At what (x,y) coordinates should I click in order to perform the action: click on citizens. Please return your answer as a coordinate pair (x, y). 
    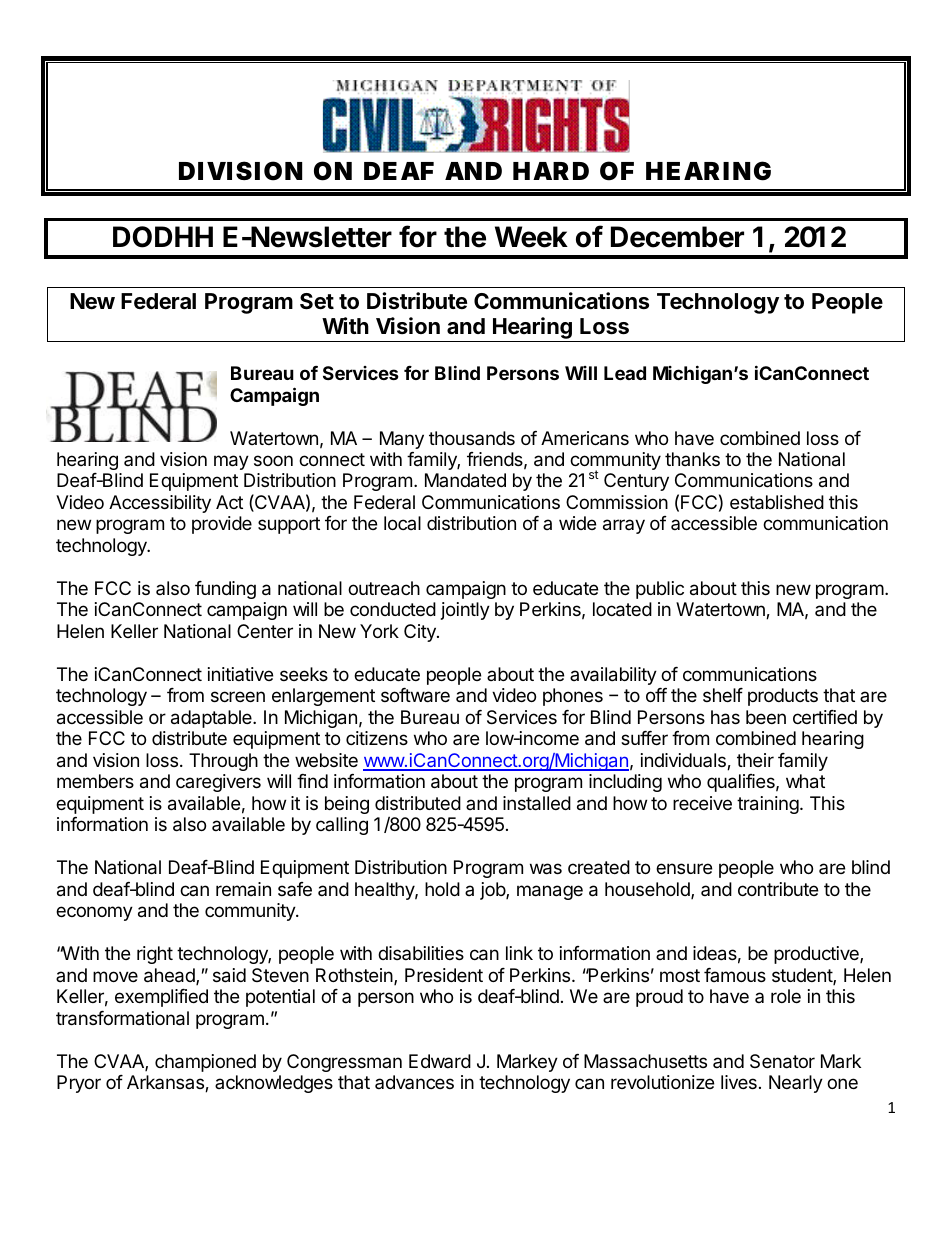
    Looking at the image, I should click on (377, 738).
